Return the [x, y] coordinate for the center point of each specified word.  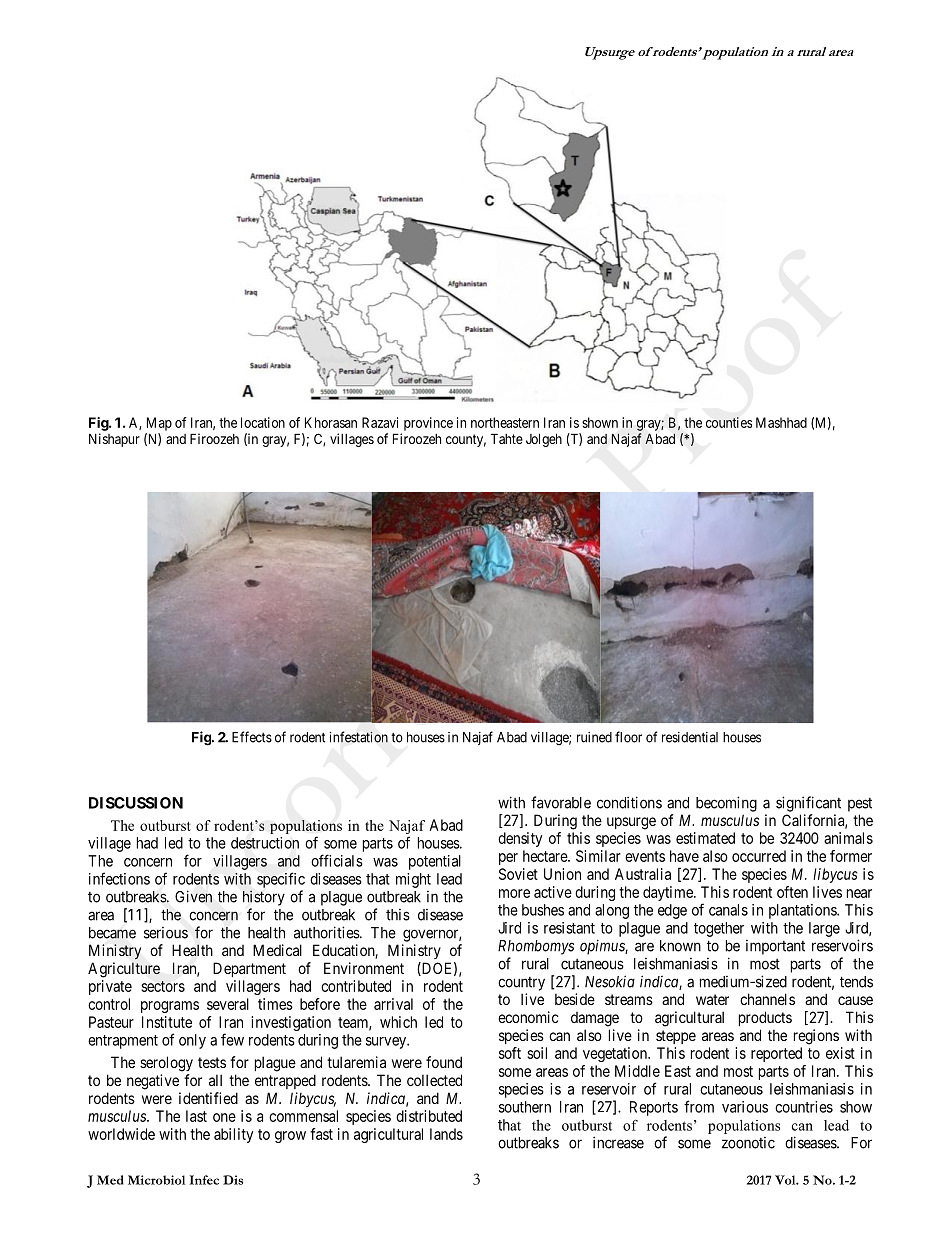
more [514, 893]
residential [690, 737]
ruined [594, 737]
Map [159, 424]
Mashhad [781, 422]
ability [233, 1135]
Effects [252, 737]
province [428, 424]
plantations [803, 911]
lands [446, 1134]
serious [166, 933]
